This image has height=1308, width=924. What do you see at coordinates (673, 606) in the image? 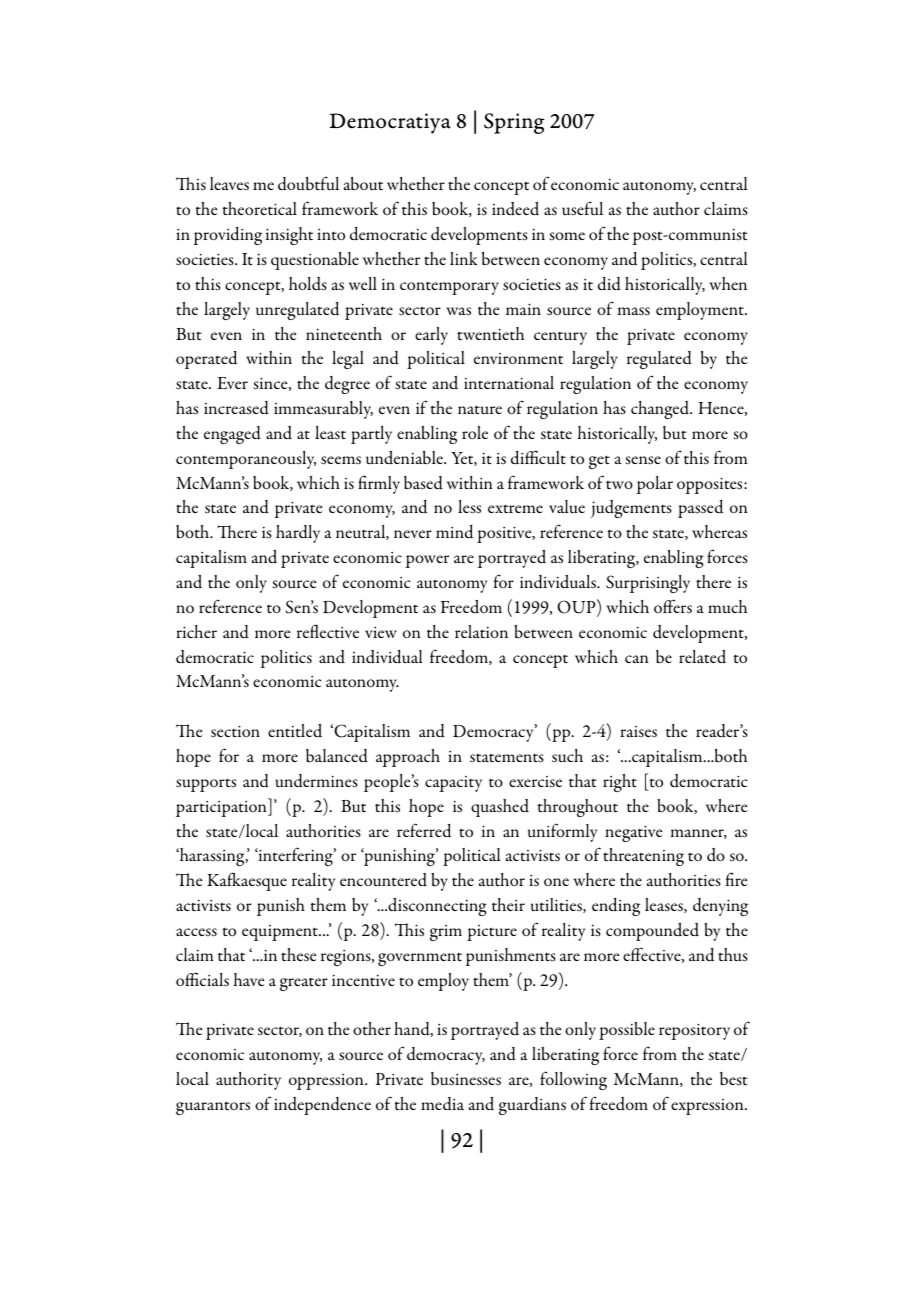
I see `offers` at bounding box center [673, 606].
